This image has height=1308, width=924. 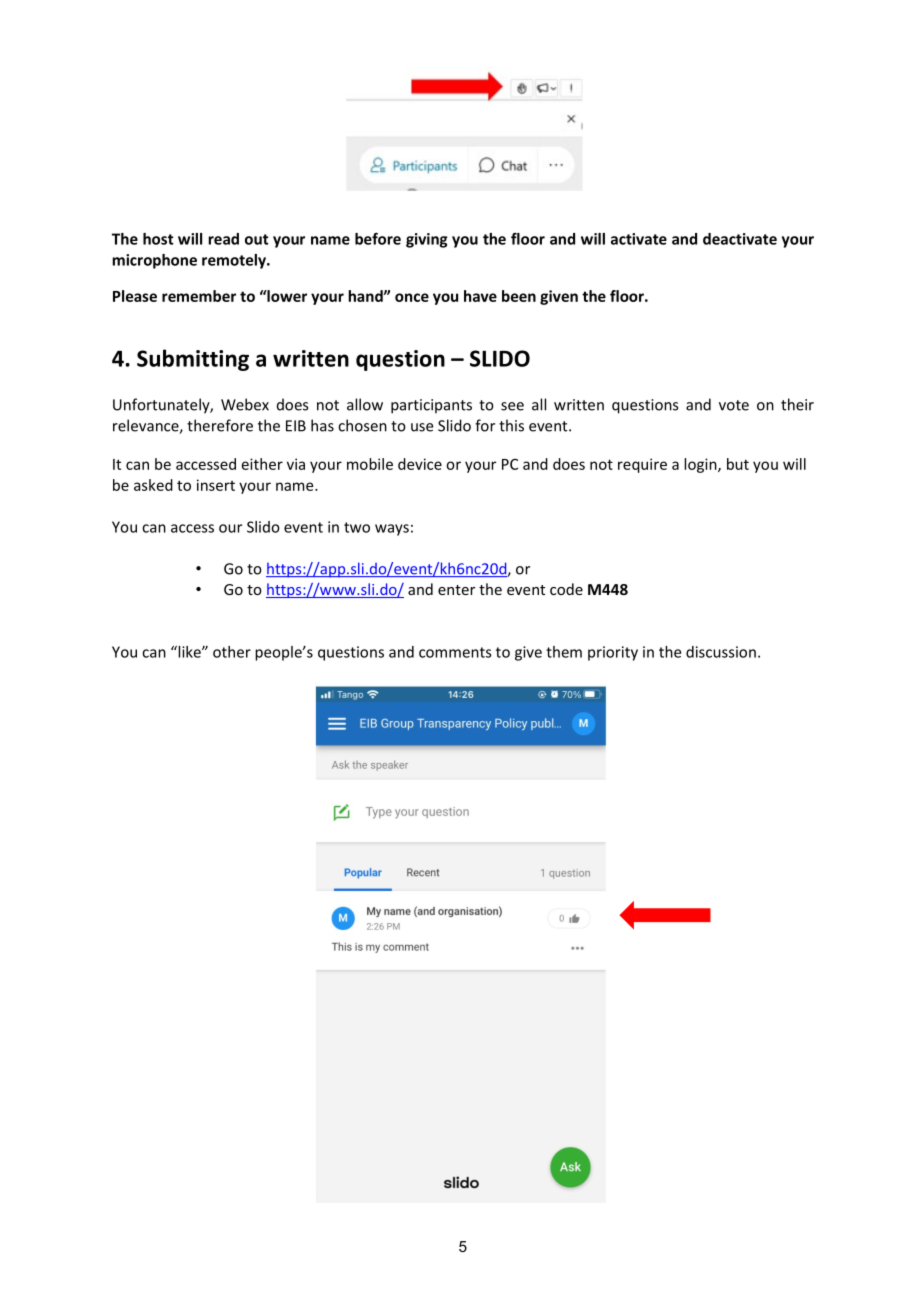 What do you see at coordinates (455, 652) in the image?
I see `comments` at bounding box center [455, 652].
